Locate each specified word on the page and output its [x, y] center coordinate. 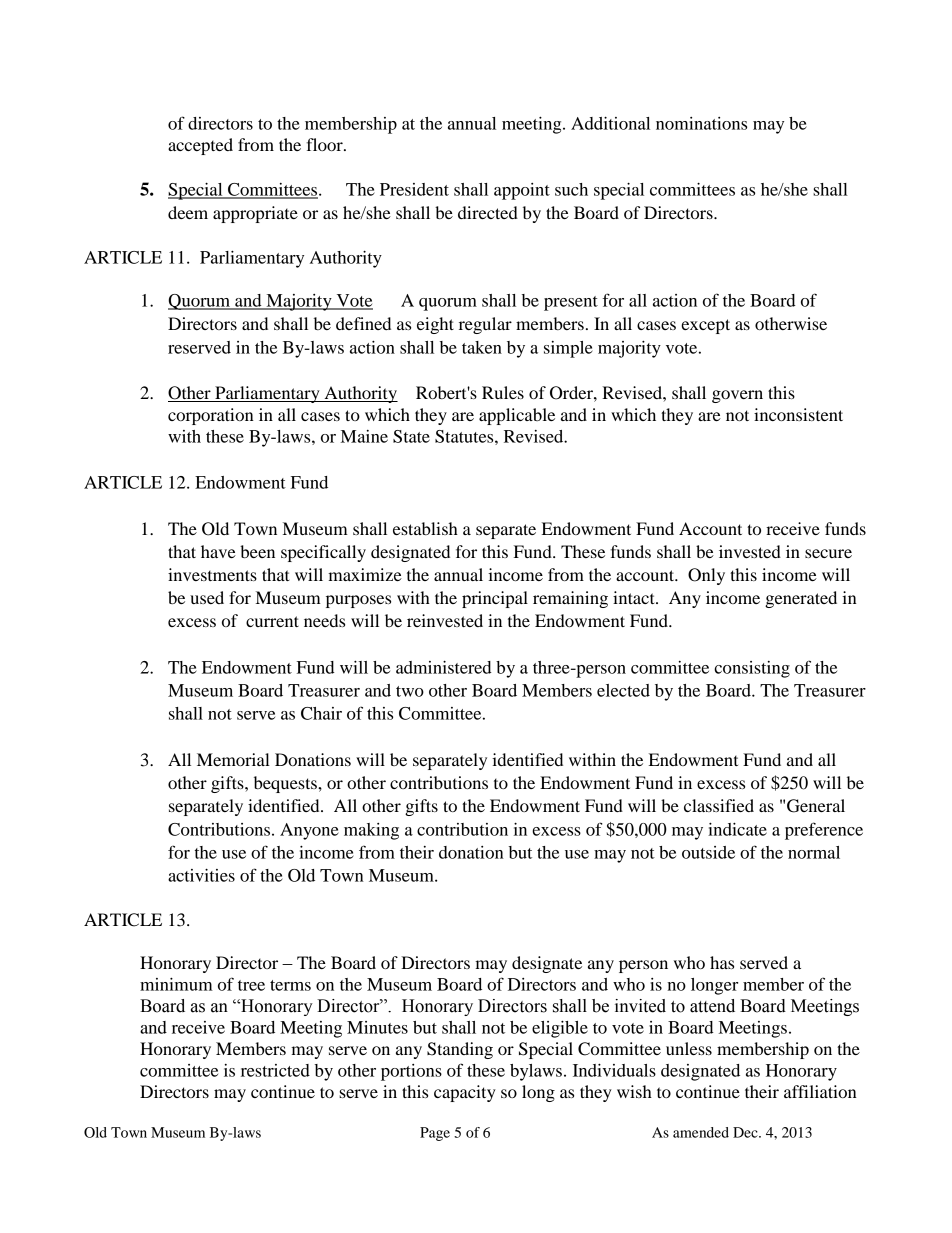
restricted [275, 1070]
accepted [200, 146]
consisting [752, 669]
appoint [522, 191]
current [272, 621]
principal [495, 599]
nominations [701, 123]
